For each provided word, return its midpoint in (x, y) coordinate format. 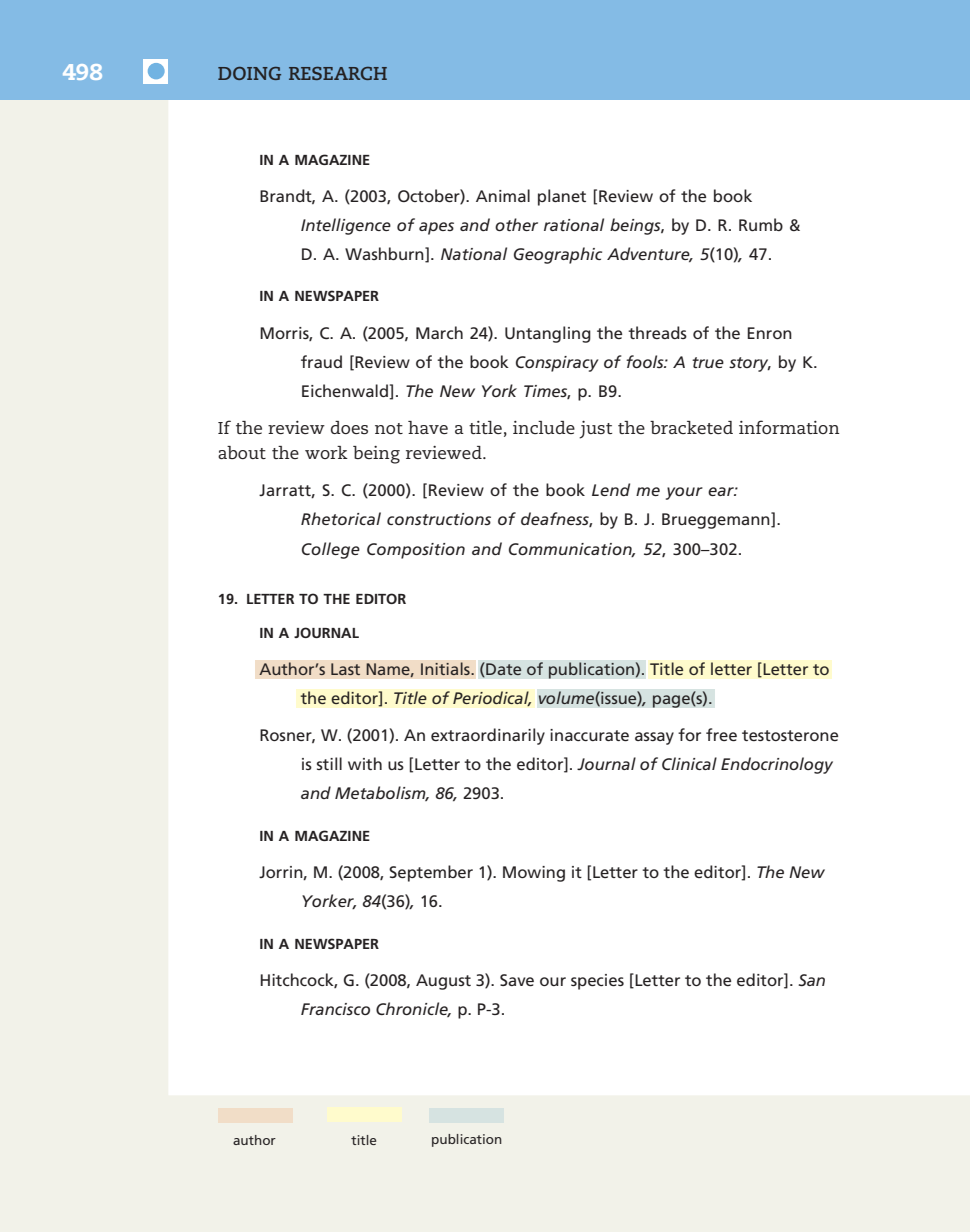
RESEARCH (338, 73)
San (811, 980)
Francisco (335, 1009)
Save (517, 980)
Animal (503, 195)
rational (574, 224)
